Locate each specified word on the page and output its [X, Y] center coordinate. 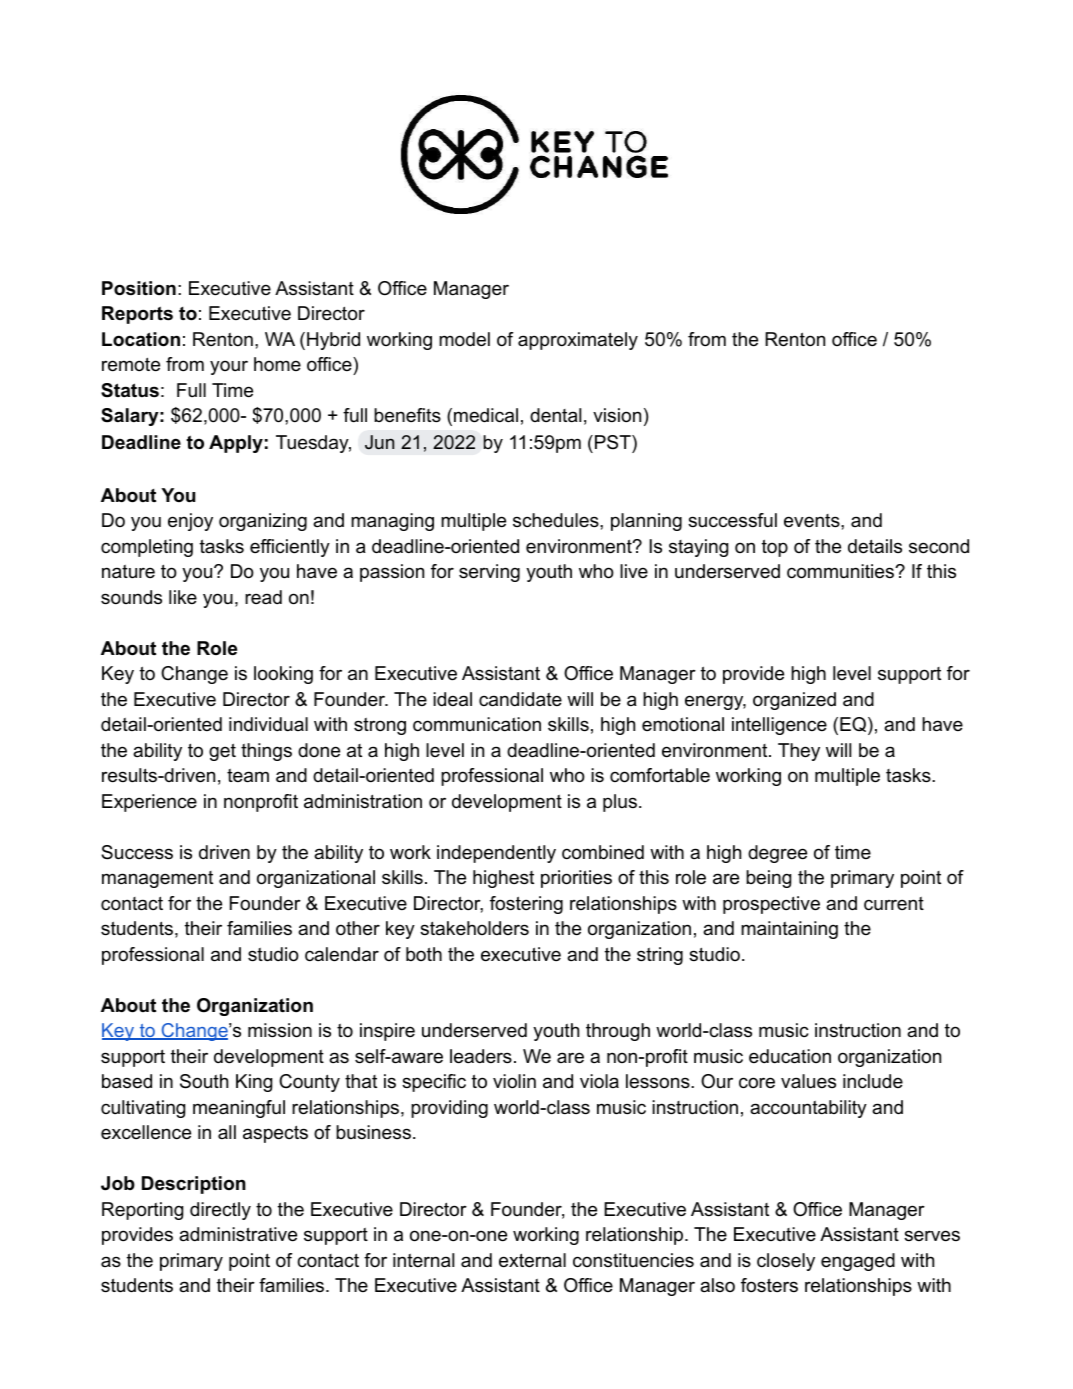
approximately [578, 341]
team [248, 776]
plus [620, 803]
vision [617, 415]
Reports [137, 315]
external [532, 1260]
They [799, 752]
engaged [858, 1262]
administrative [238, 1234]
